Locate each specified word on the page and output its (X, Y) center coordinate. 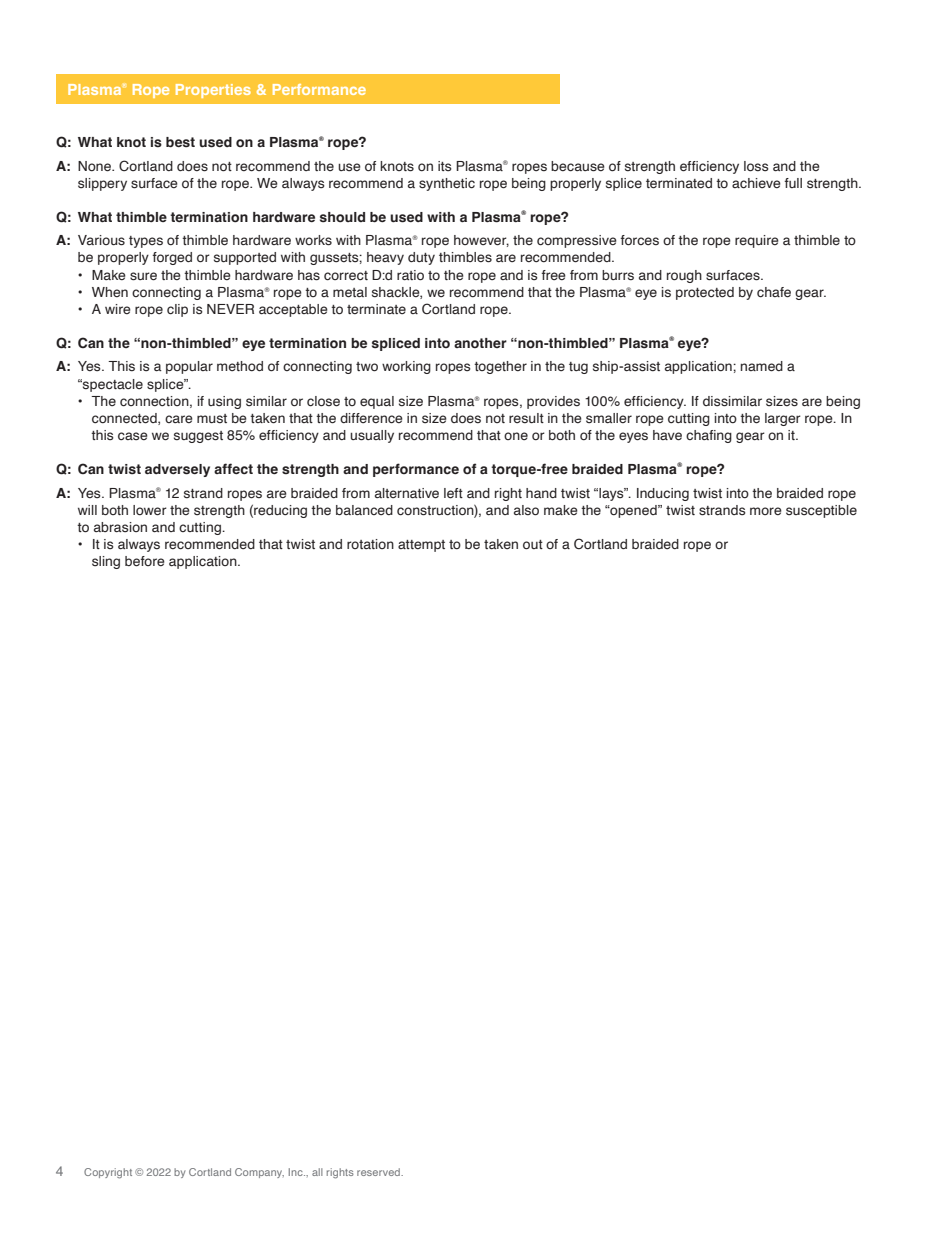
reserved (379, 1172)
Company (259, 1173)
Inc (297, 1172)
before (145, 561)
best (180, 142)
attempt (421, 546)
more (766, 511)
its (445, 166)
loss (756, 166)
